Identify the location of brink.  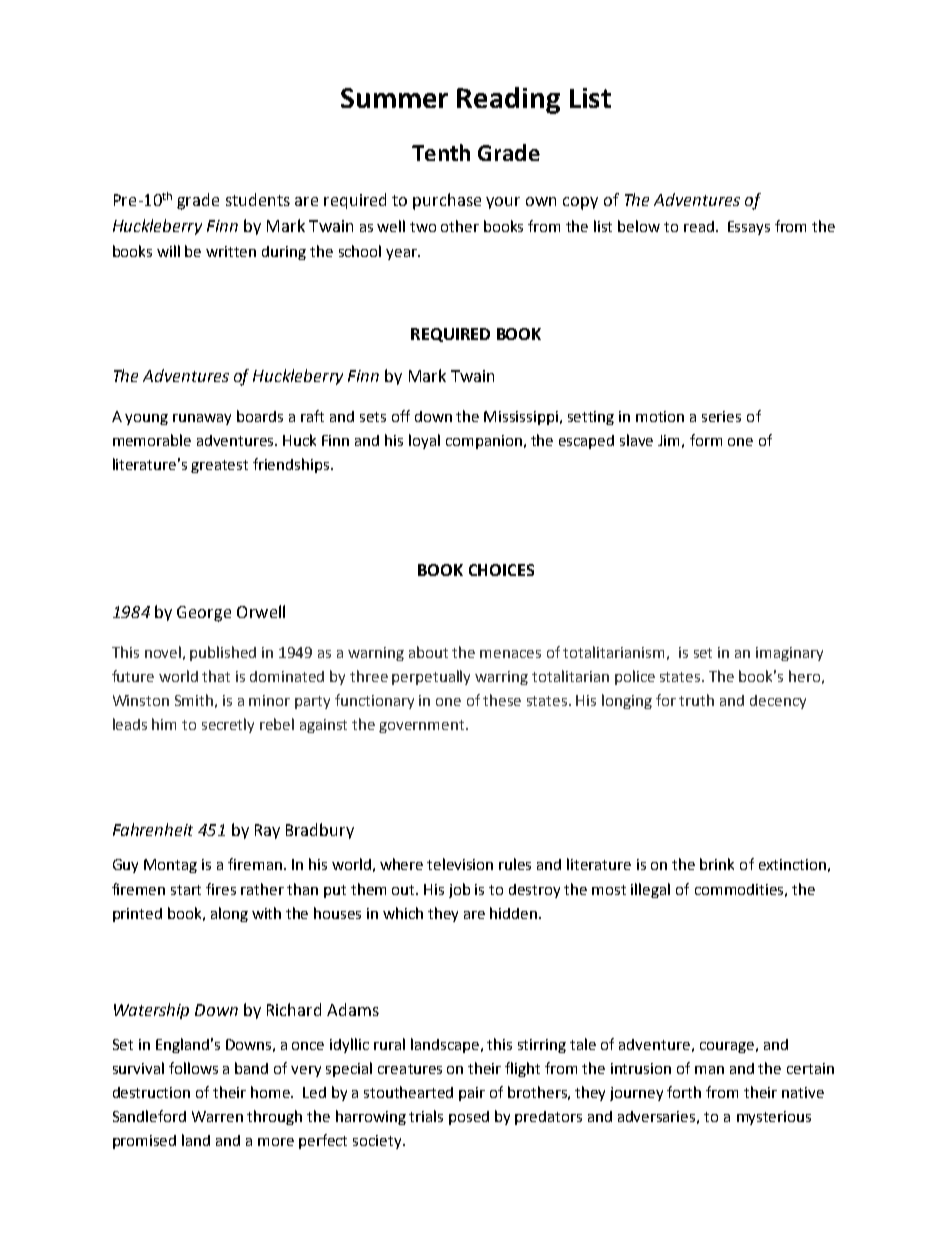
(717, 864).
